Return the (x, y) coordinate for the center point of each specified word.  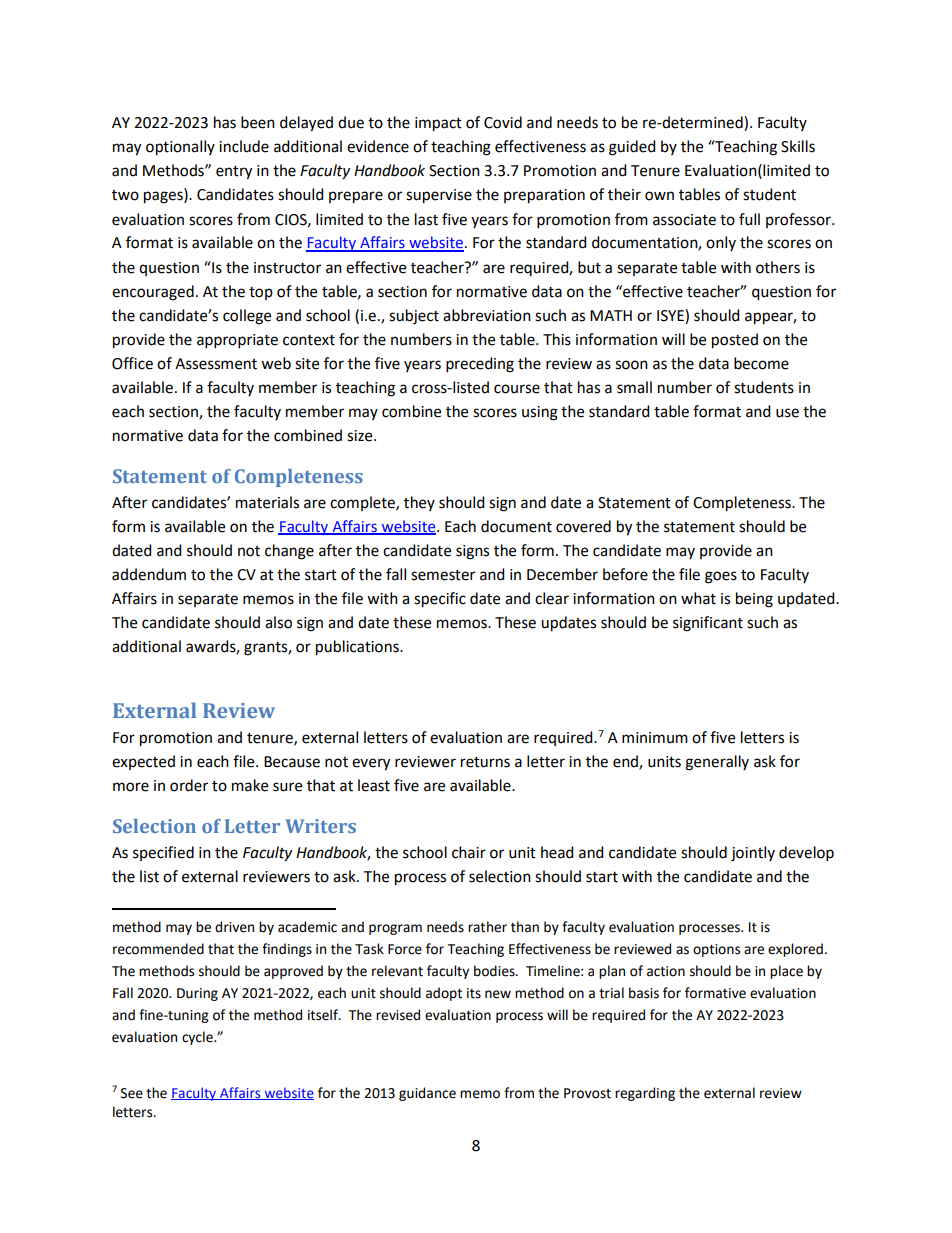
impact (438, 124)
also (278, 622)
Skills (798, 146)
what (698, 598)
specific (440, 600)
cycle (198, 1038)
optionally (180, 148)
